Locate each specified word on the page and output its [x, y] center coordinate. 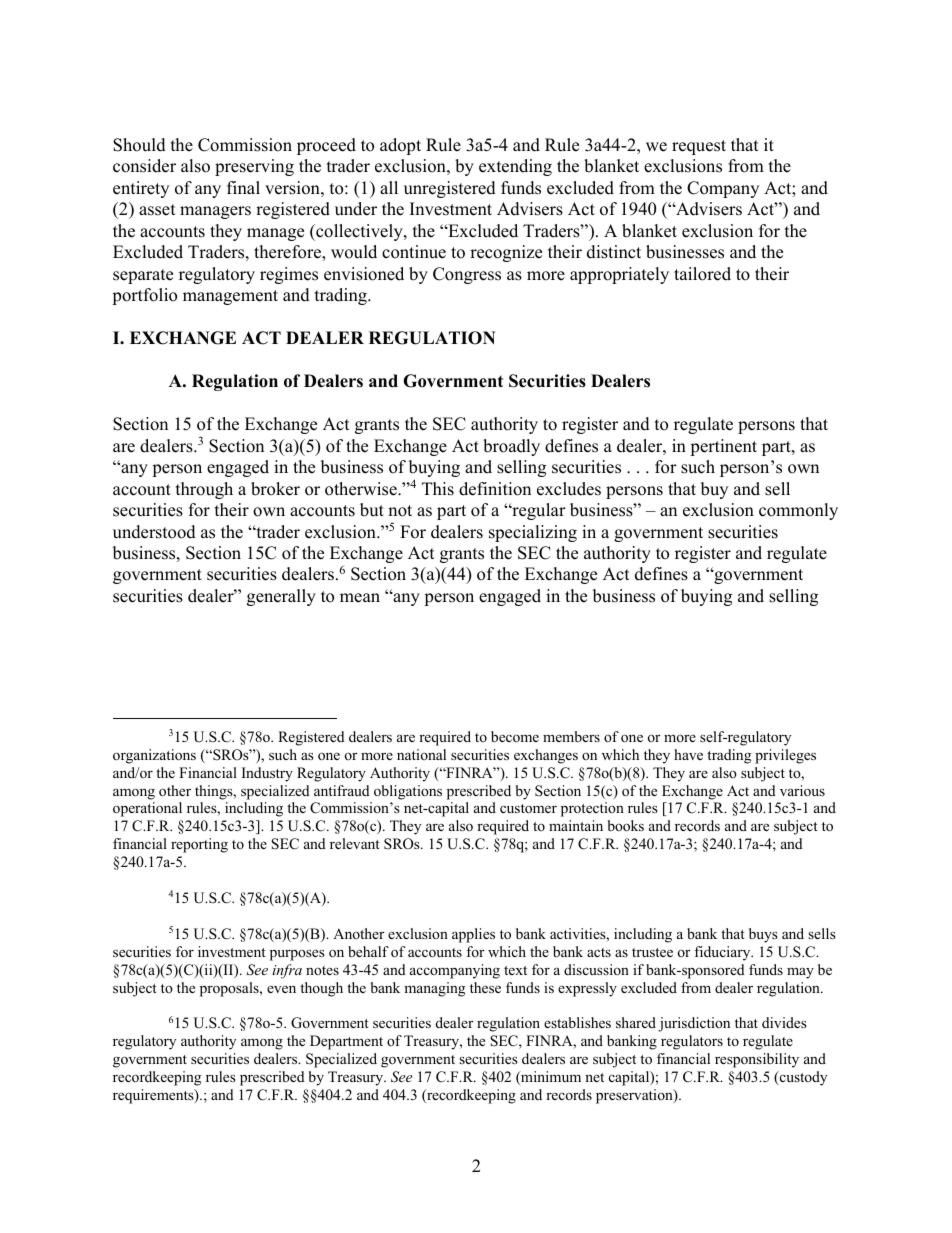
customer [528, 808]
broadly [511, 447]
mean [360, 598]
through [204, 490]
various [802, 790]
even [281, 989]
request [699, 147]
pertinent [723, 447]
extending [515, 167]
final [243, 187]
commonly [798, 511]
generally [281, 597]
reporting [199, 845]
